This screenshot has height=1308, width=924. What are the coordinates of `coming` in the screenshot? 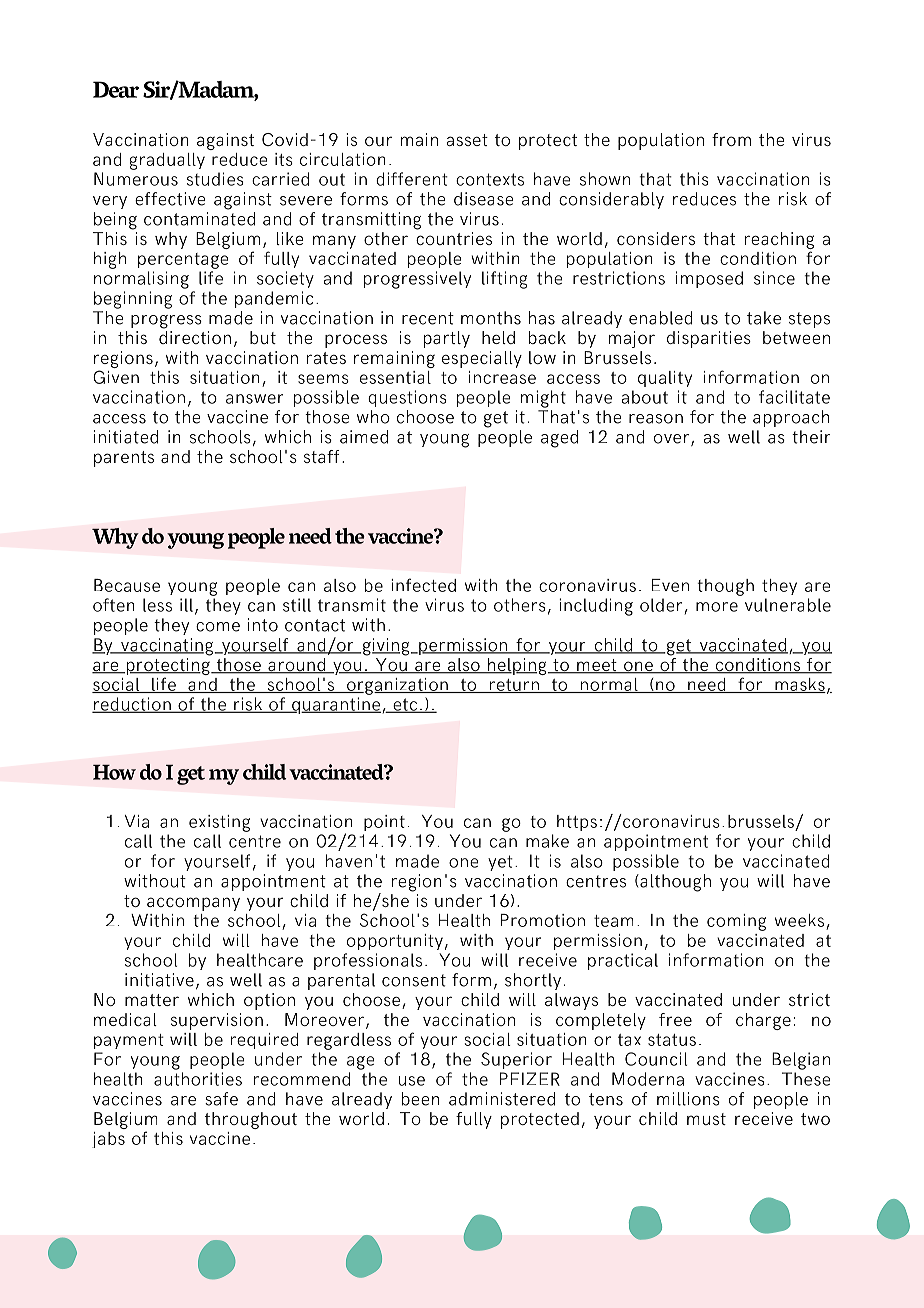 It's located at (736, 922).
